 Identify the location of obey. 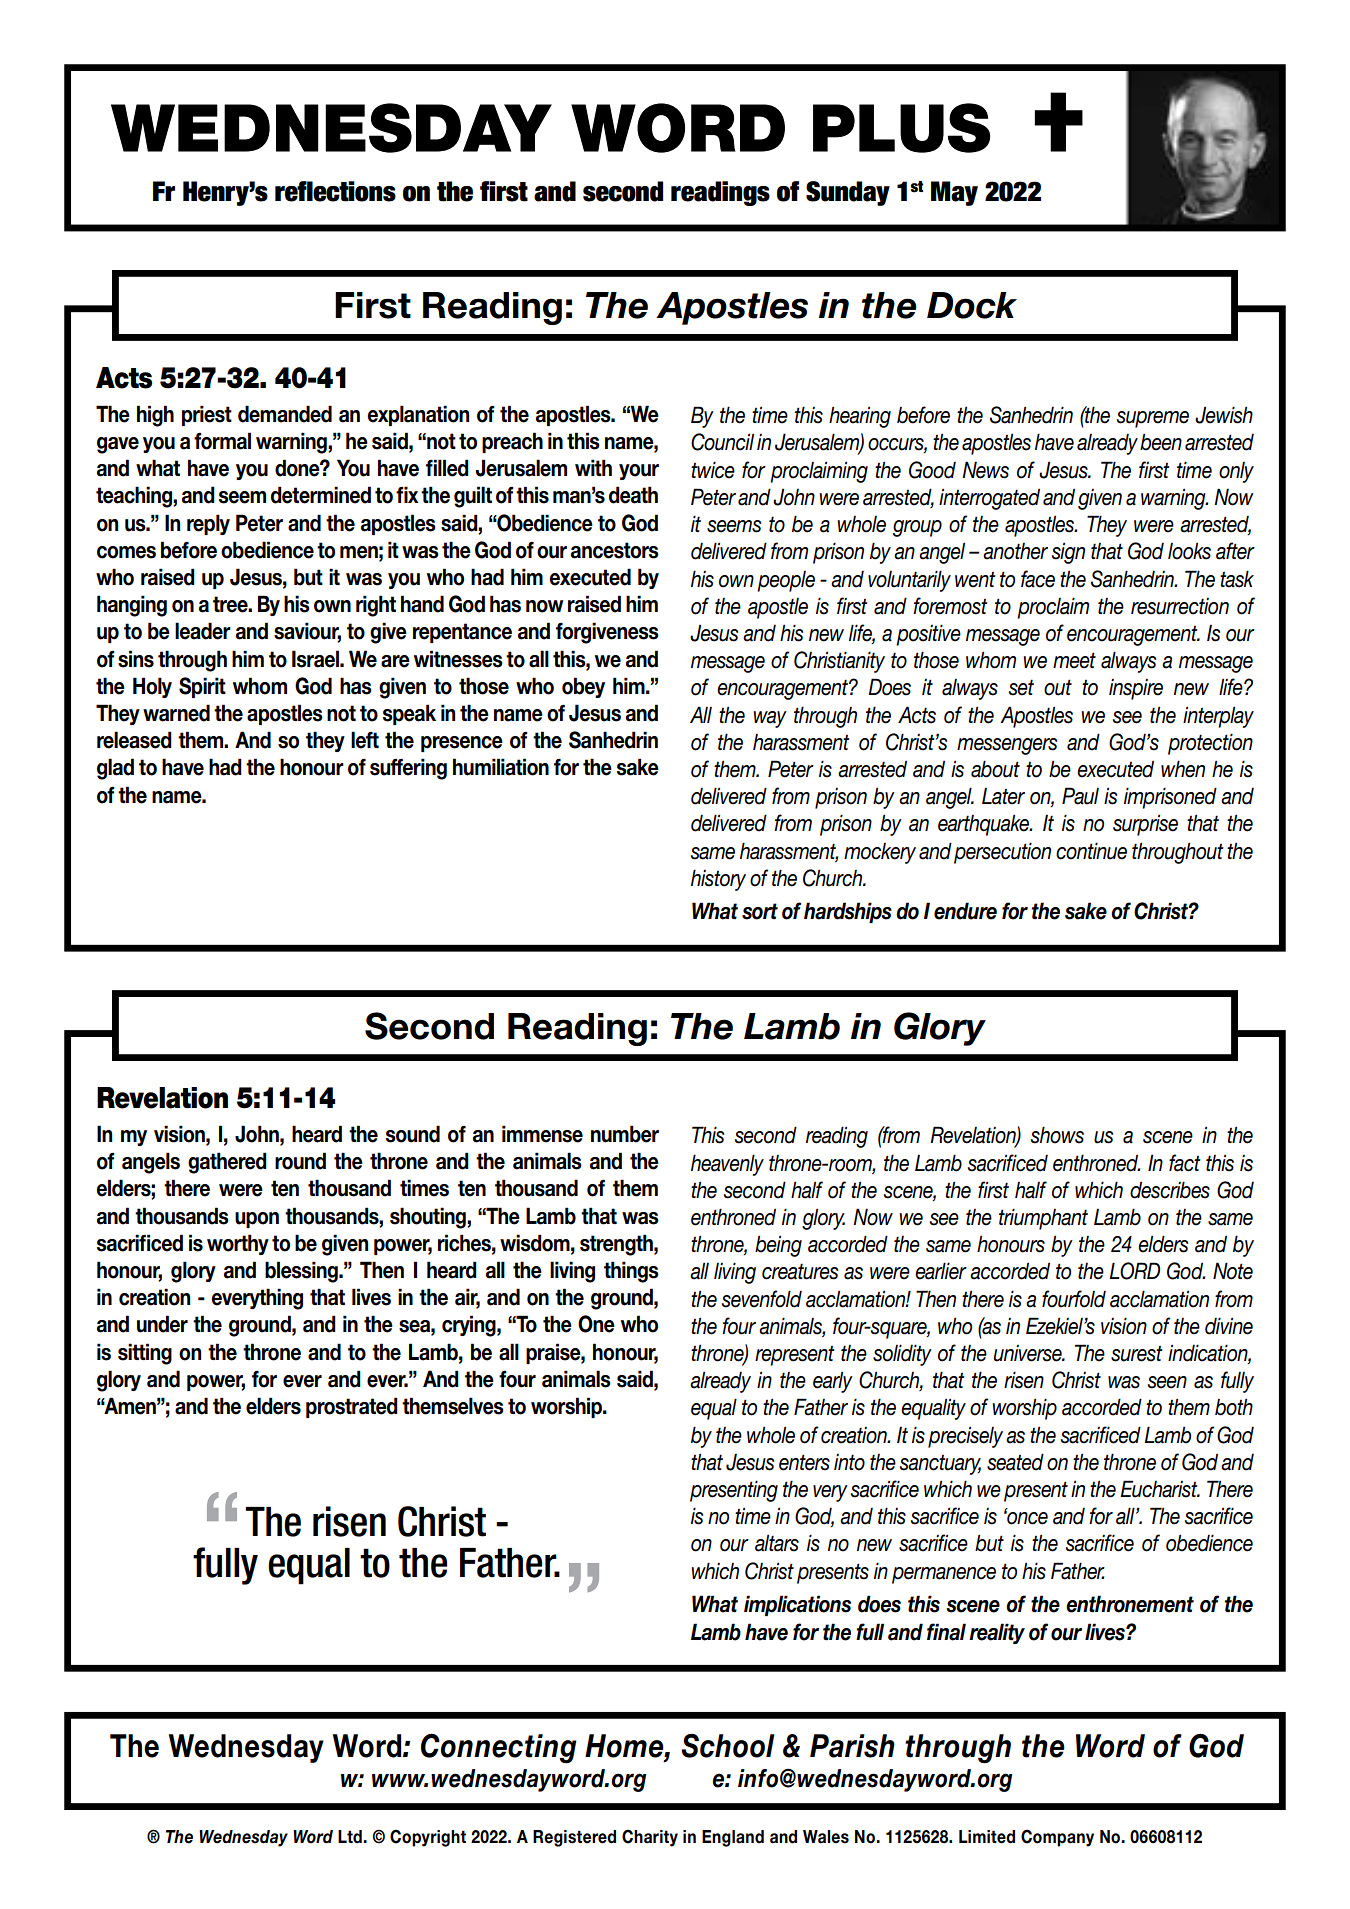
(583, 687).
